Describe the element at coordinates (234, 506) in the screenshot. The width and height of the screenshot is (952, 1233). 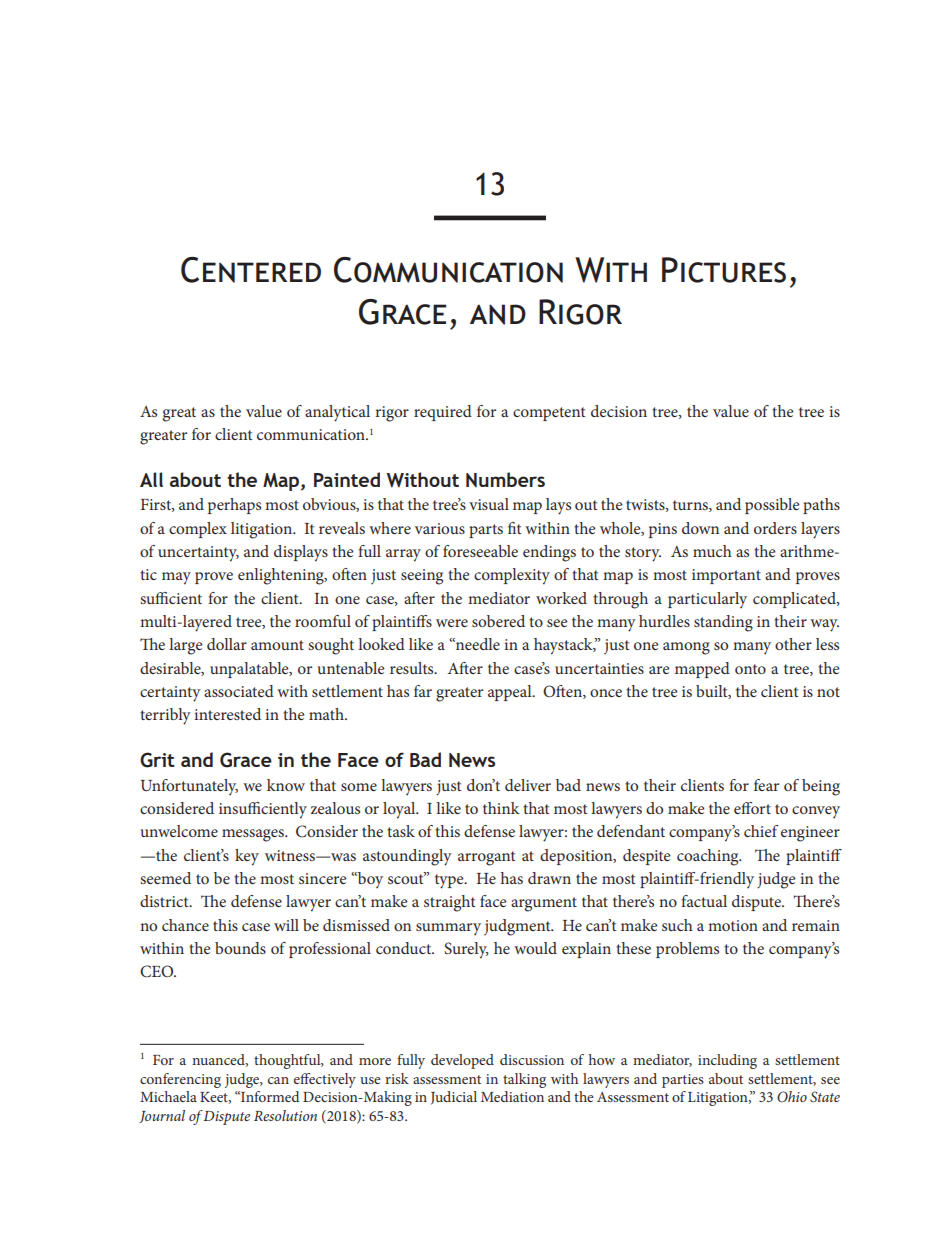
I see `perhaps` at that location.
